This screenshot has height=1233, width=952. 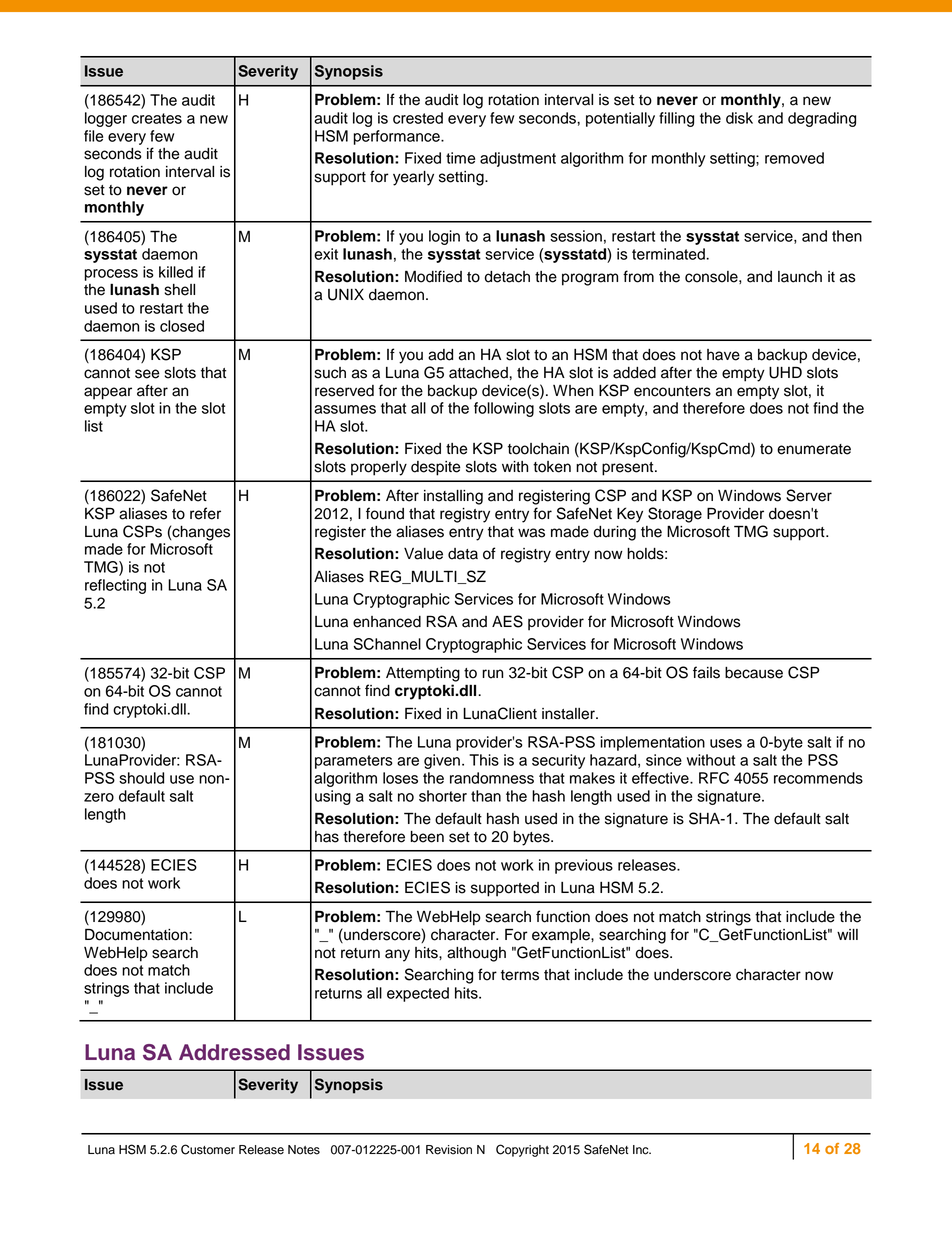 What do you see at coordinates (115, 586) in the screenshot?
I see `reflecting` at bounding box center [115, 586].
